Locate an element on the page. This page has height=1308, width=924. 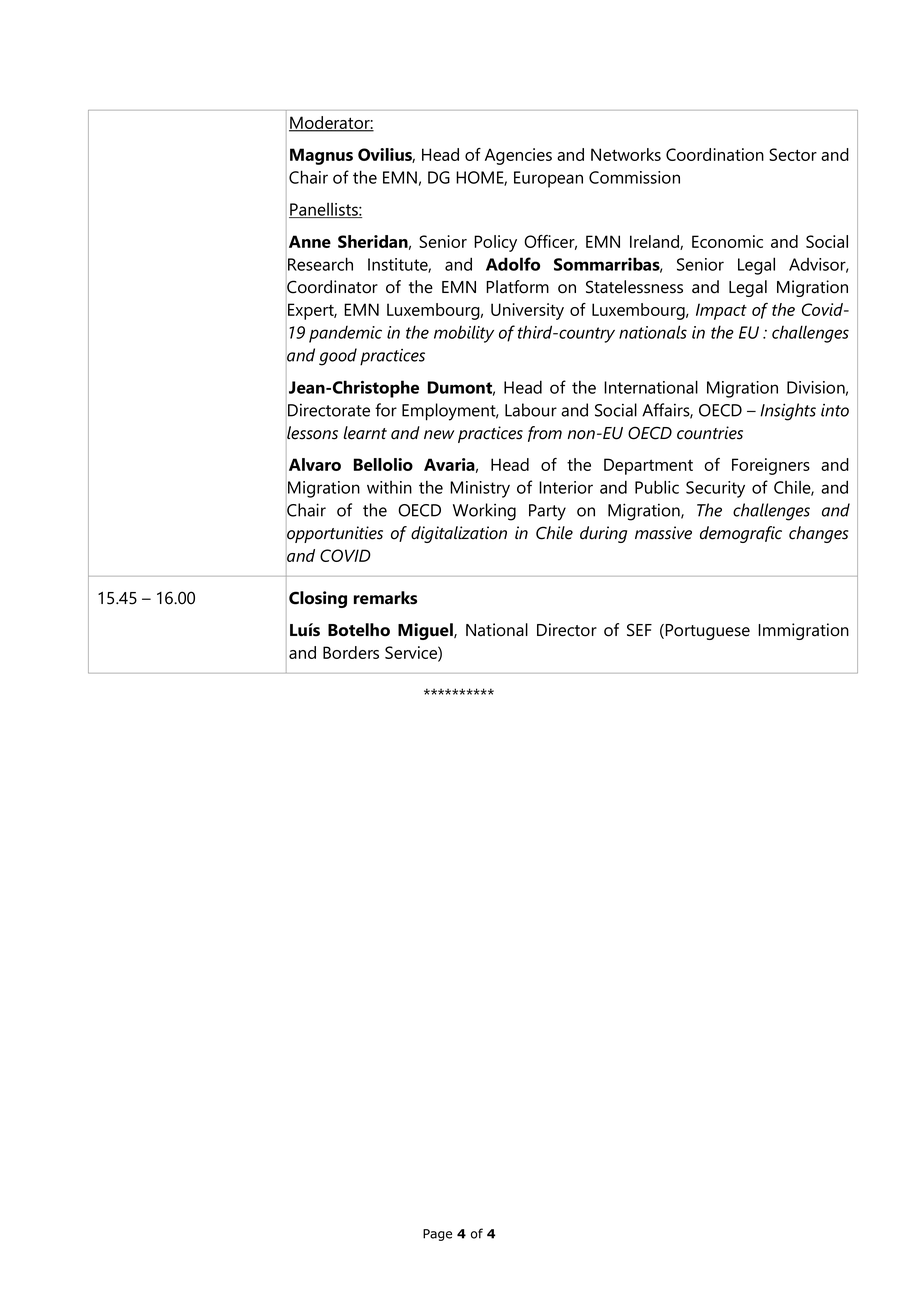
from is located at coordinates (545, 434).
